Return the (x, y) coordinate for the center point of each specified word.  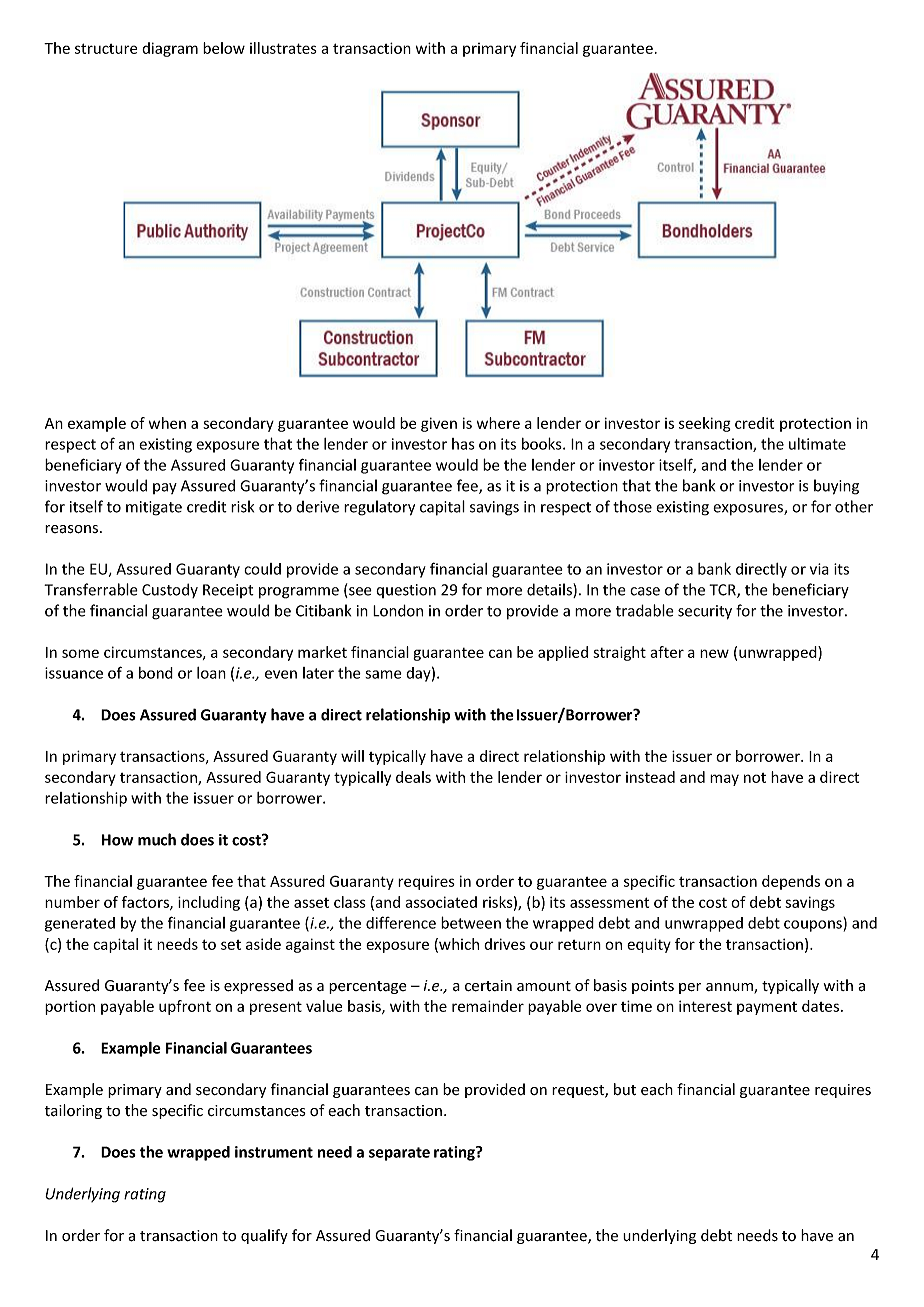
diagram (170, 49)
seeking (705, 424)
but (625, 1089)
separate (399, 1154)
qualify (264, 1236)
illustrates (283, 48)
